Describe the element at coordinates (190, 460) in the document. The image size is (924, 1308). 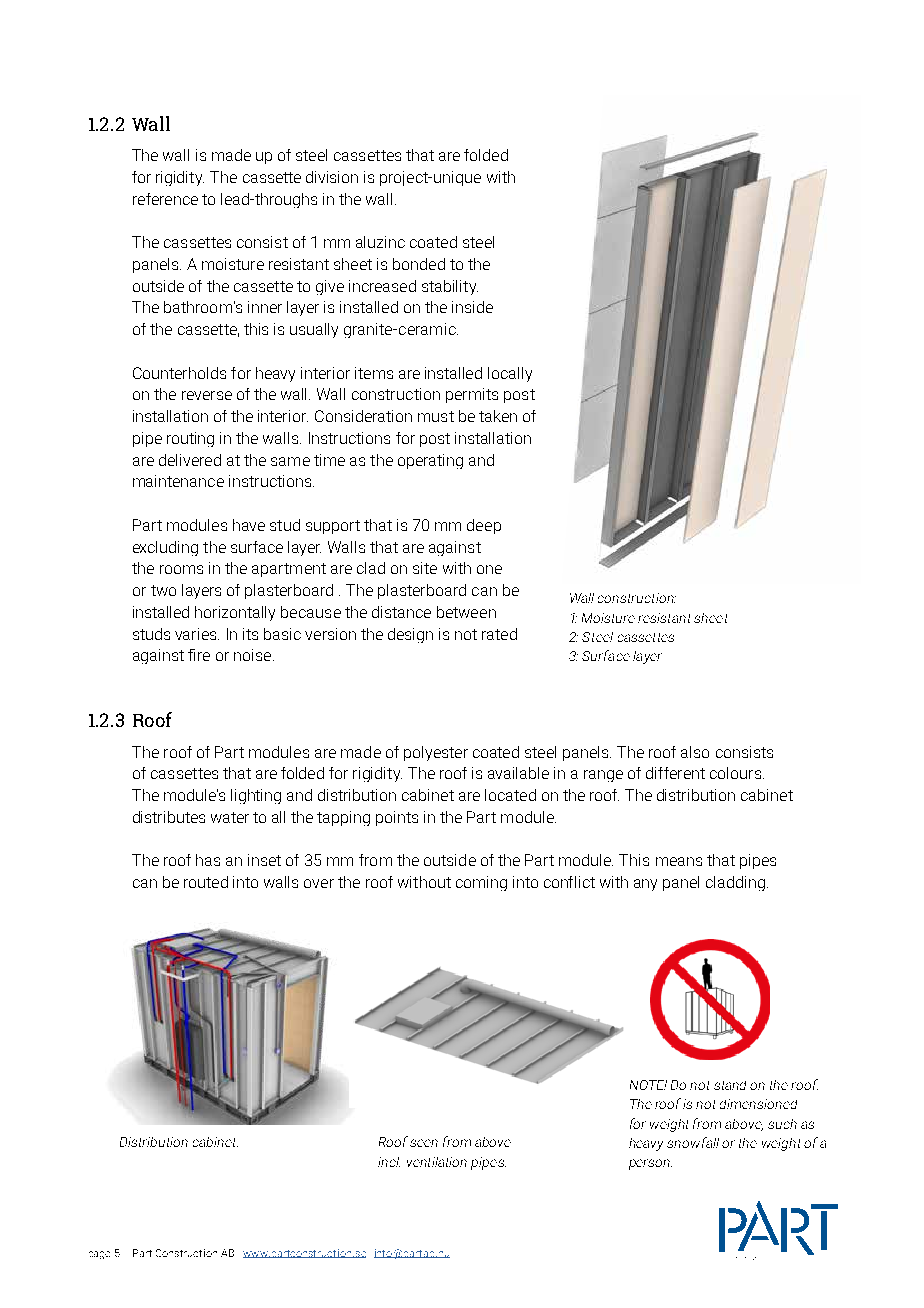
I see `delivered` at that location.
